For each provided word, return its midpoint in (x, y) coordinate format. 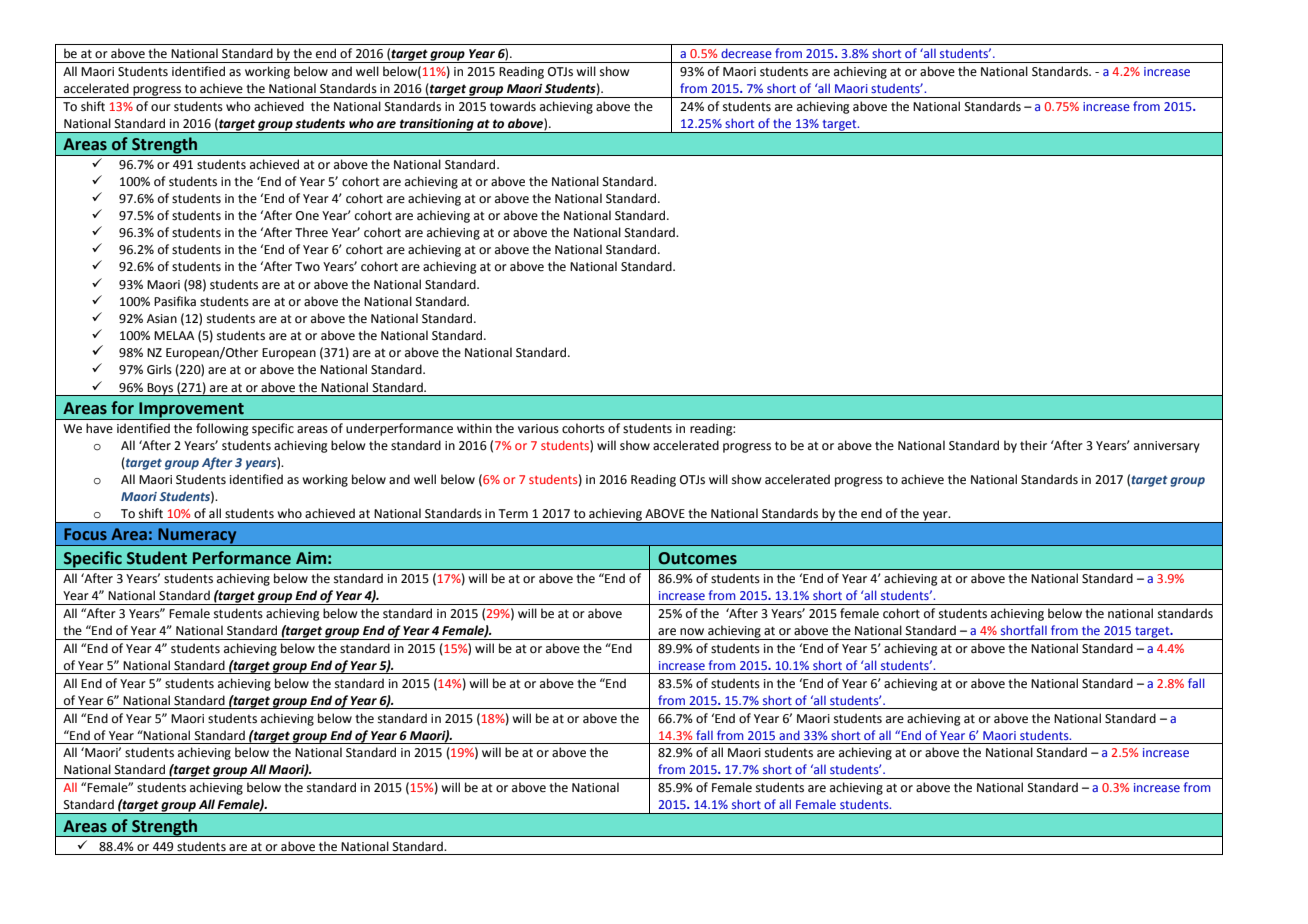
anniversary (1167, 447)
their (1033, 445)
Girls (159, 369)
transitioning (437, 126)
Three (311, 232)
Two (307, 267)
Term (513, 514)
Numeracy (197, 537)
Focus (85, 534)
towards (513, 106)
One (307, 216)
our (161, 108)
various (538, 429)
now (692, 632)
